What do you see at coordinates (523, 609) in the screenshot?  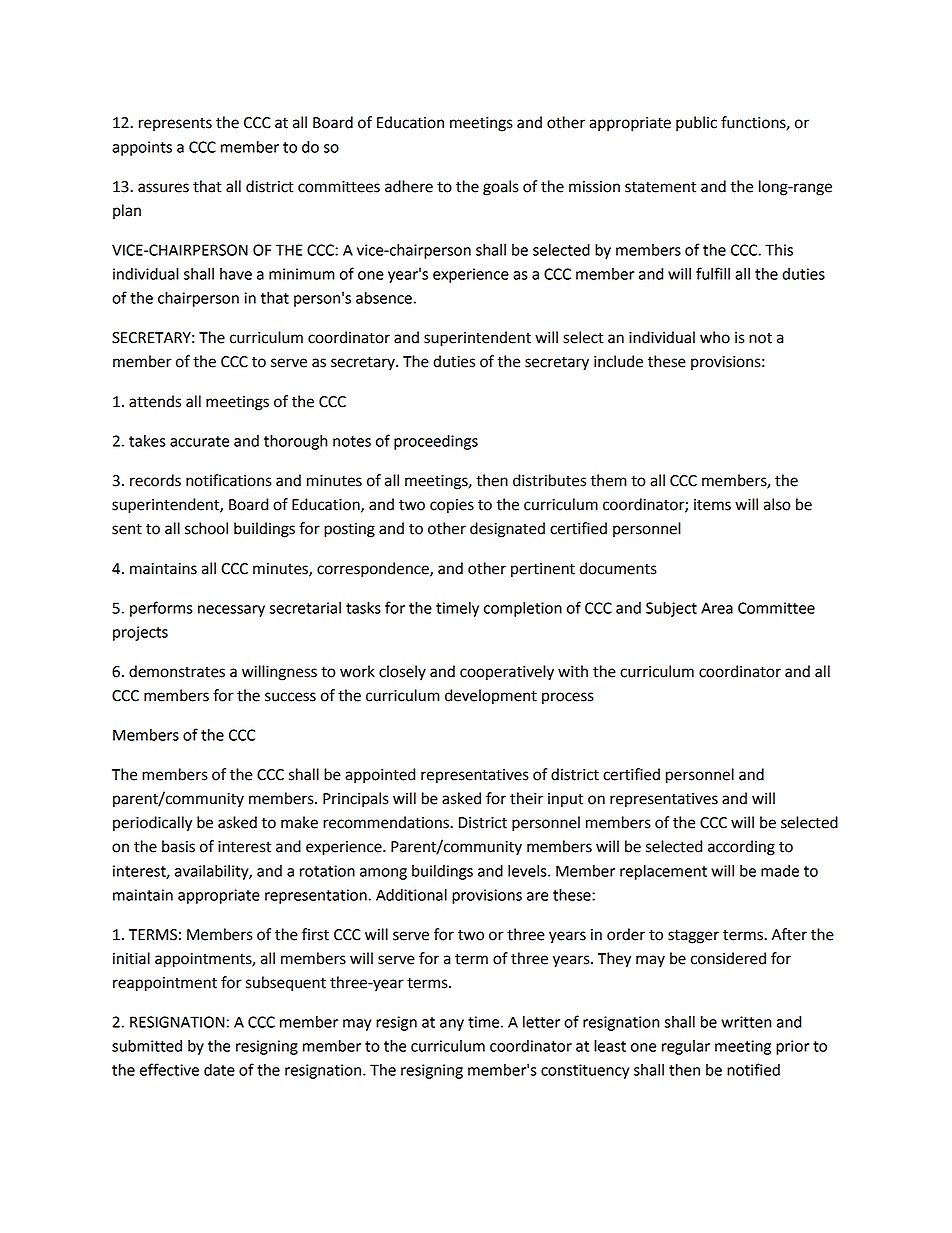 I see `completion` at bounding box center [523, 609].
